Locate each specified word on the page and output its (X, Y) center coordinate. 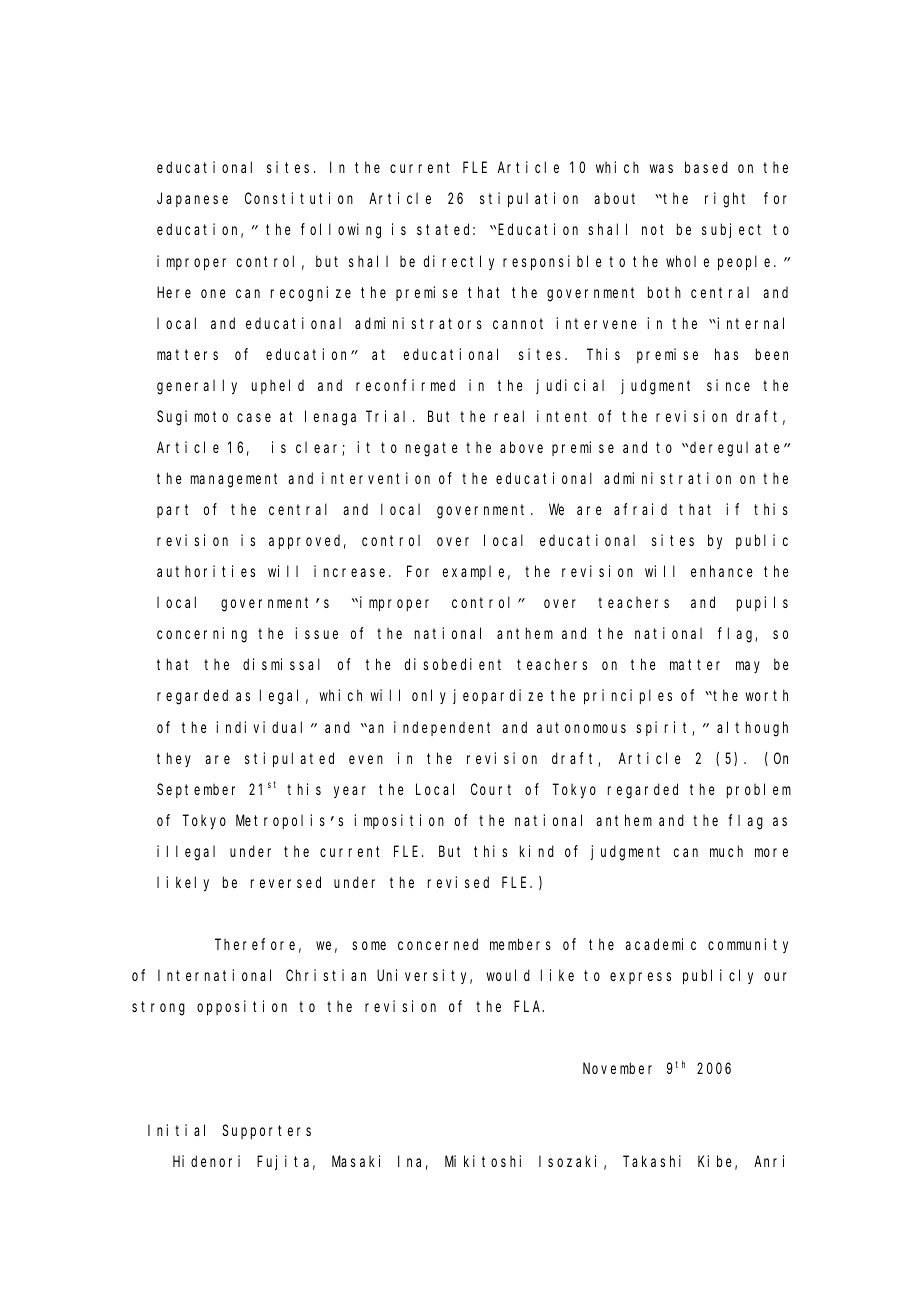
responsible (552, 262)
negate (432, 449)
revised (458, 882)
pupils (762, 603)
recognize (311, 294)
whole (687, 261)
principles (628, 696)
